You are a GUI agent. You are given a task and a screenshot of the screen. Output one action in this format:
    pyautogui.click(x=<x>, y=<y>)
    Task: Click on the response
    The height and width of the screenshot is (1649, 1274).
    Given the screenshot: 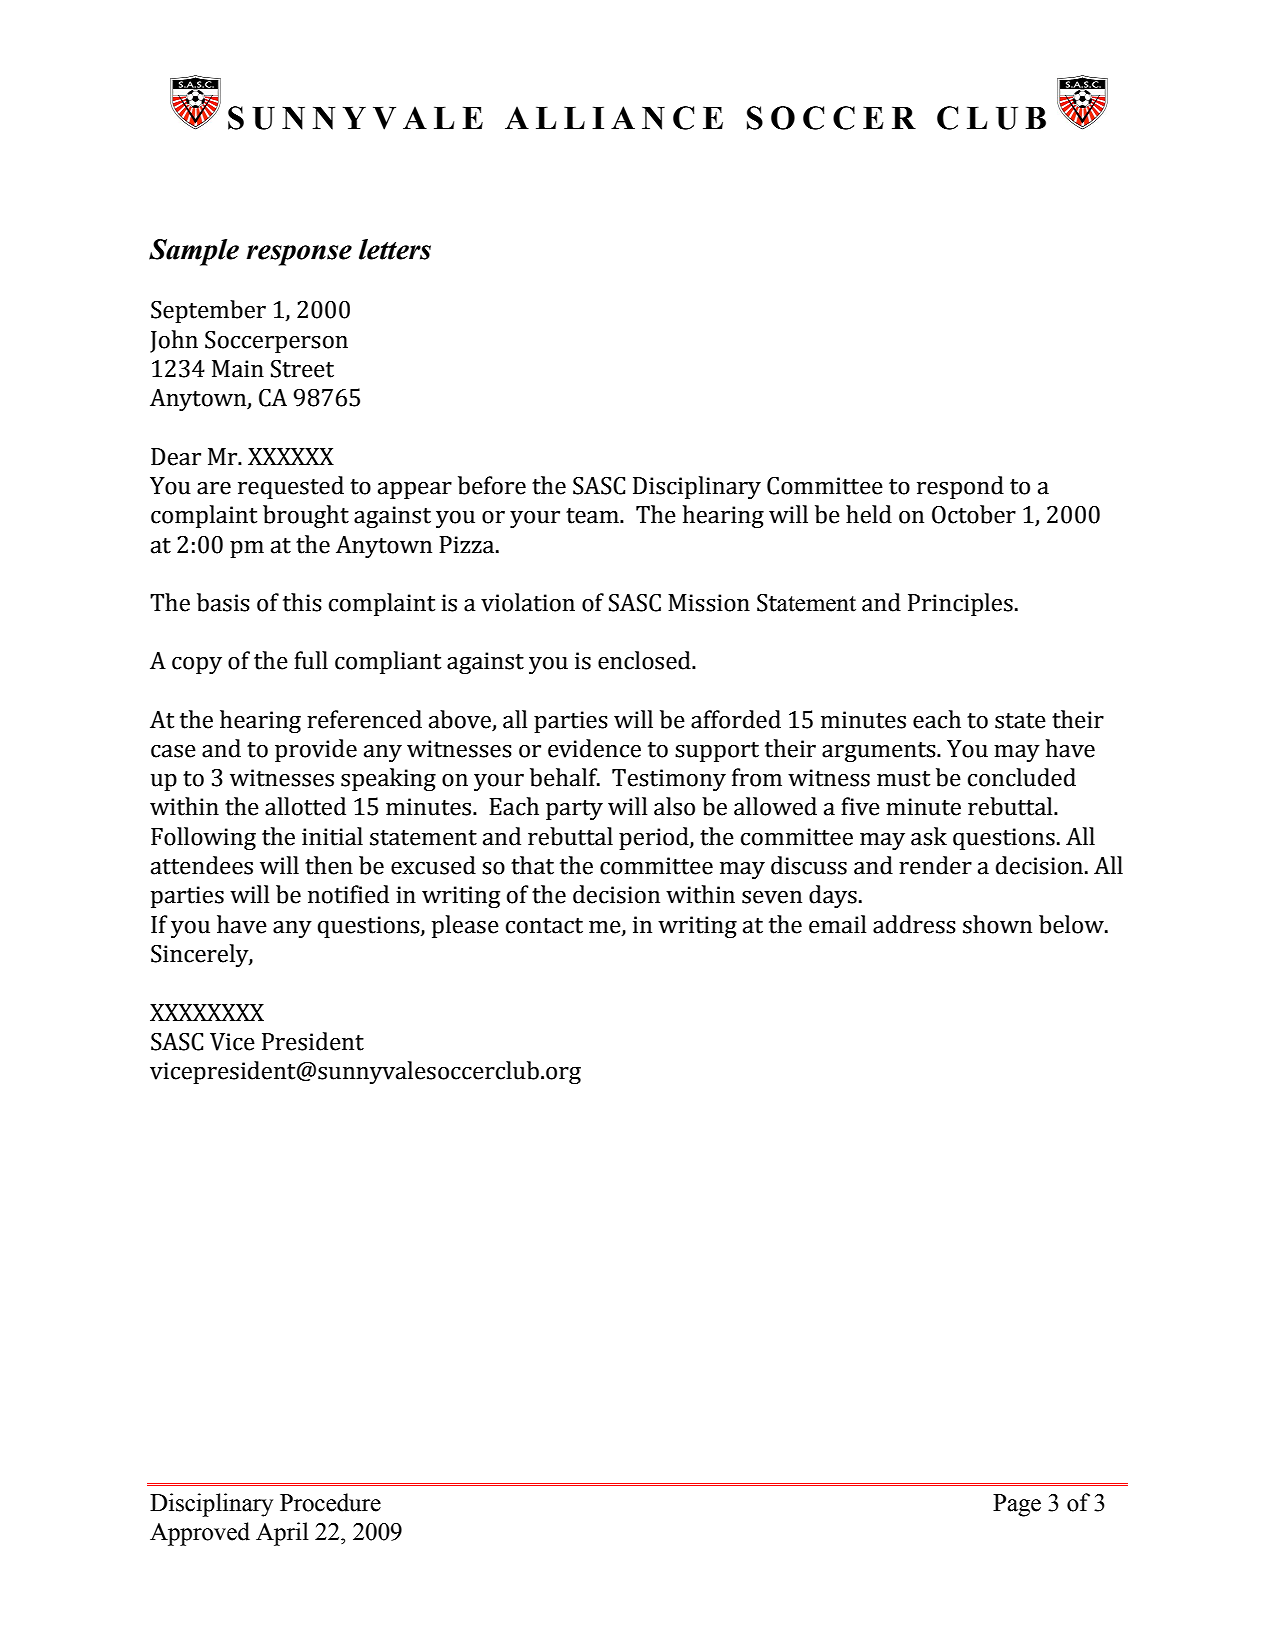 What is the action you would take?
    pyautogui.click(x=299, y=255)
